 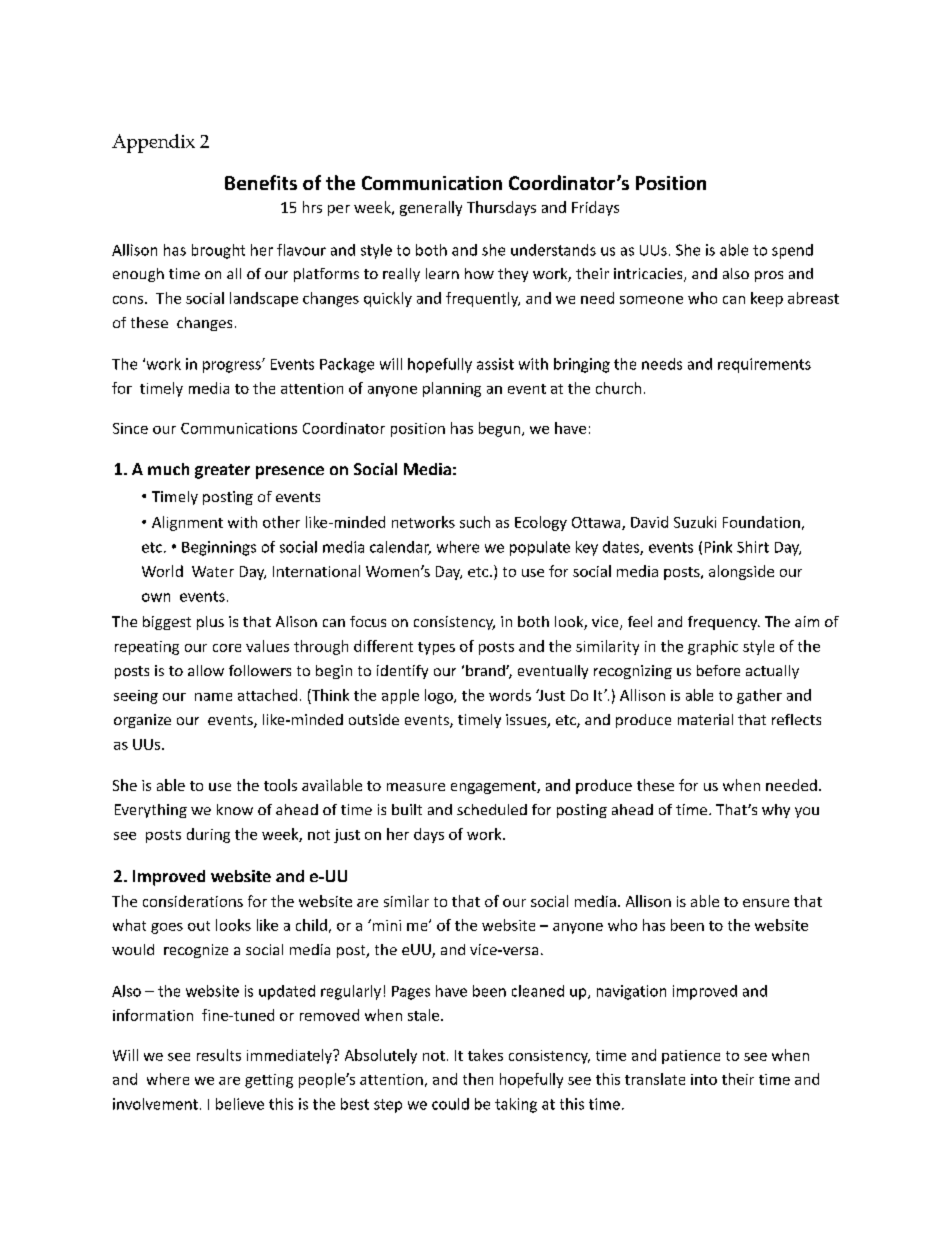 I want to click on generally, so click(x=431, y=208).
